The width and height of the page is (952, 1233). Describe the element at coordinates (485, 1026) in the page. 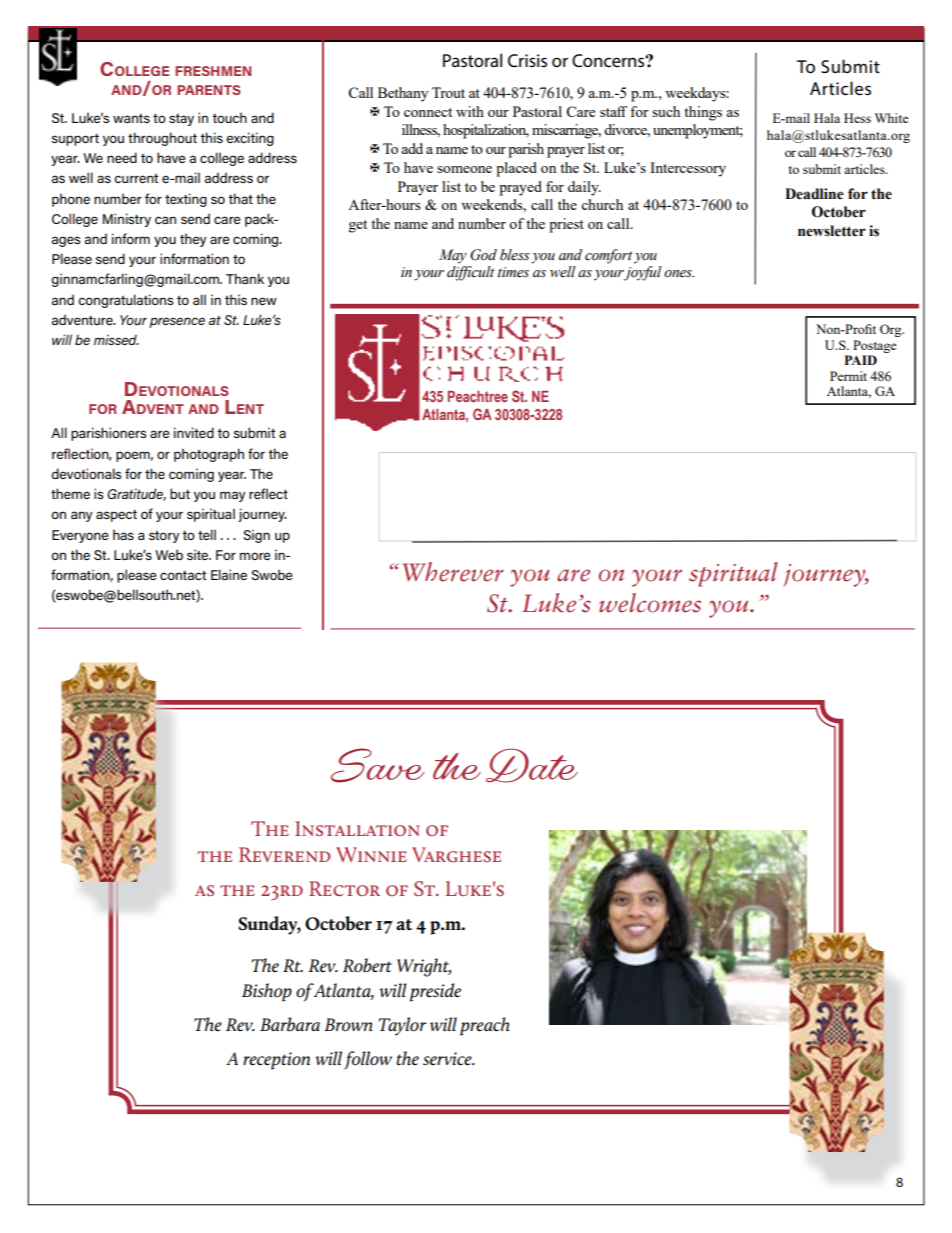

I see `preach` at that location.
